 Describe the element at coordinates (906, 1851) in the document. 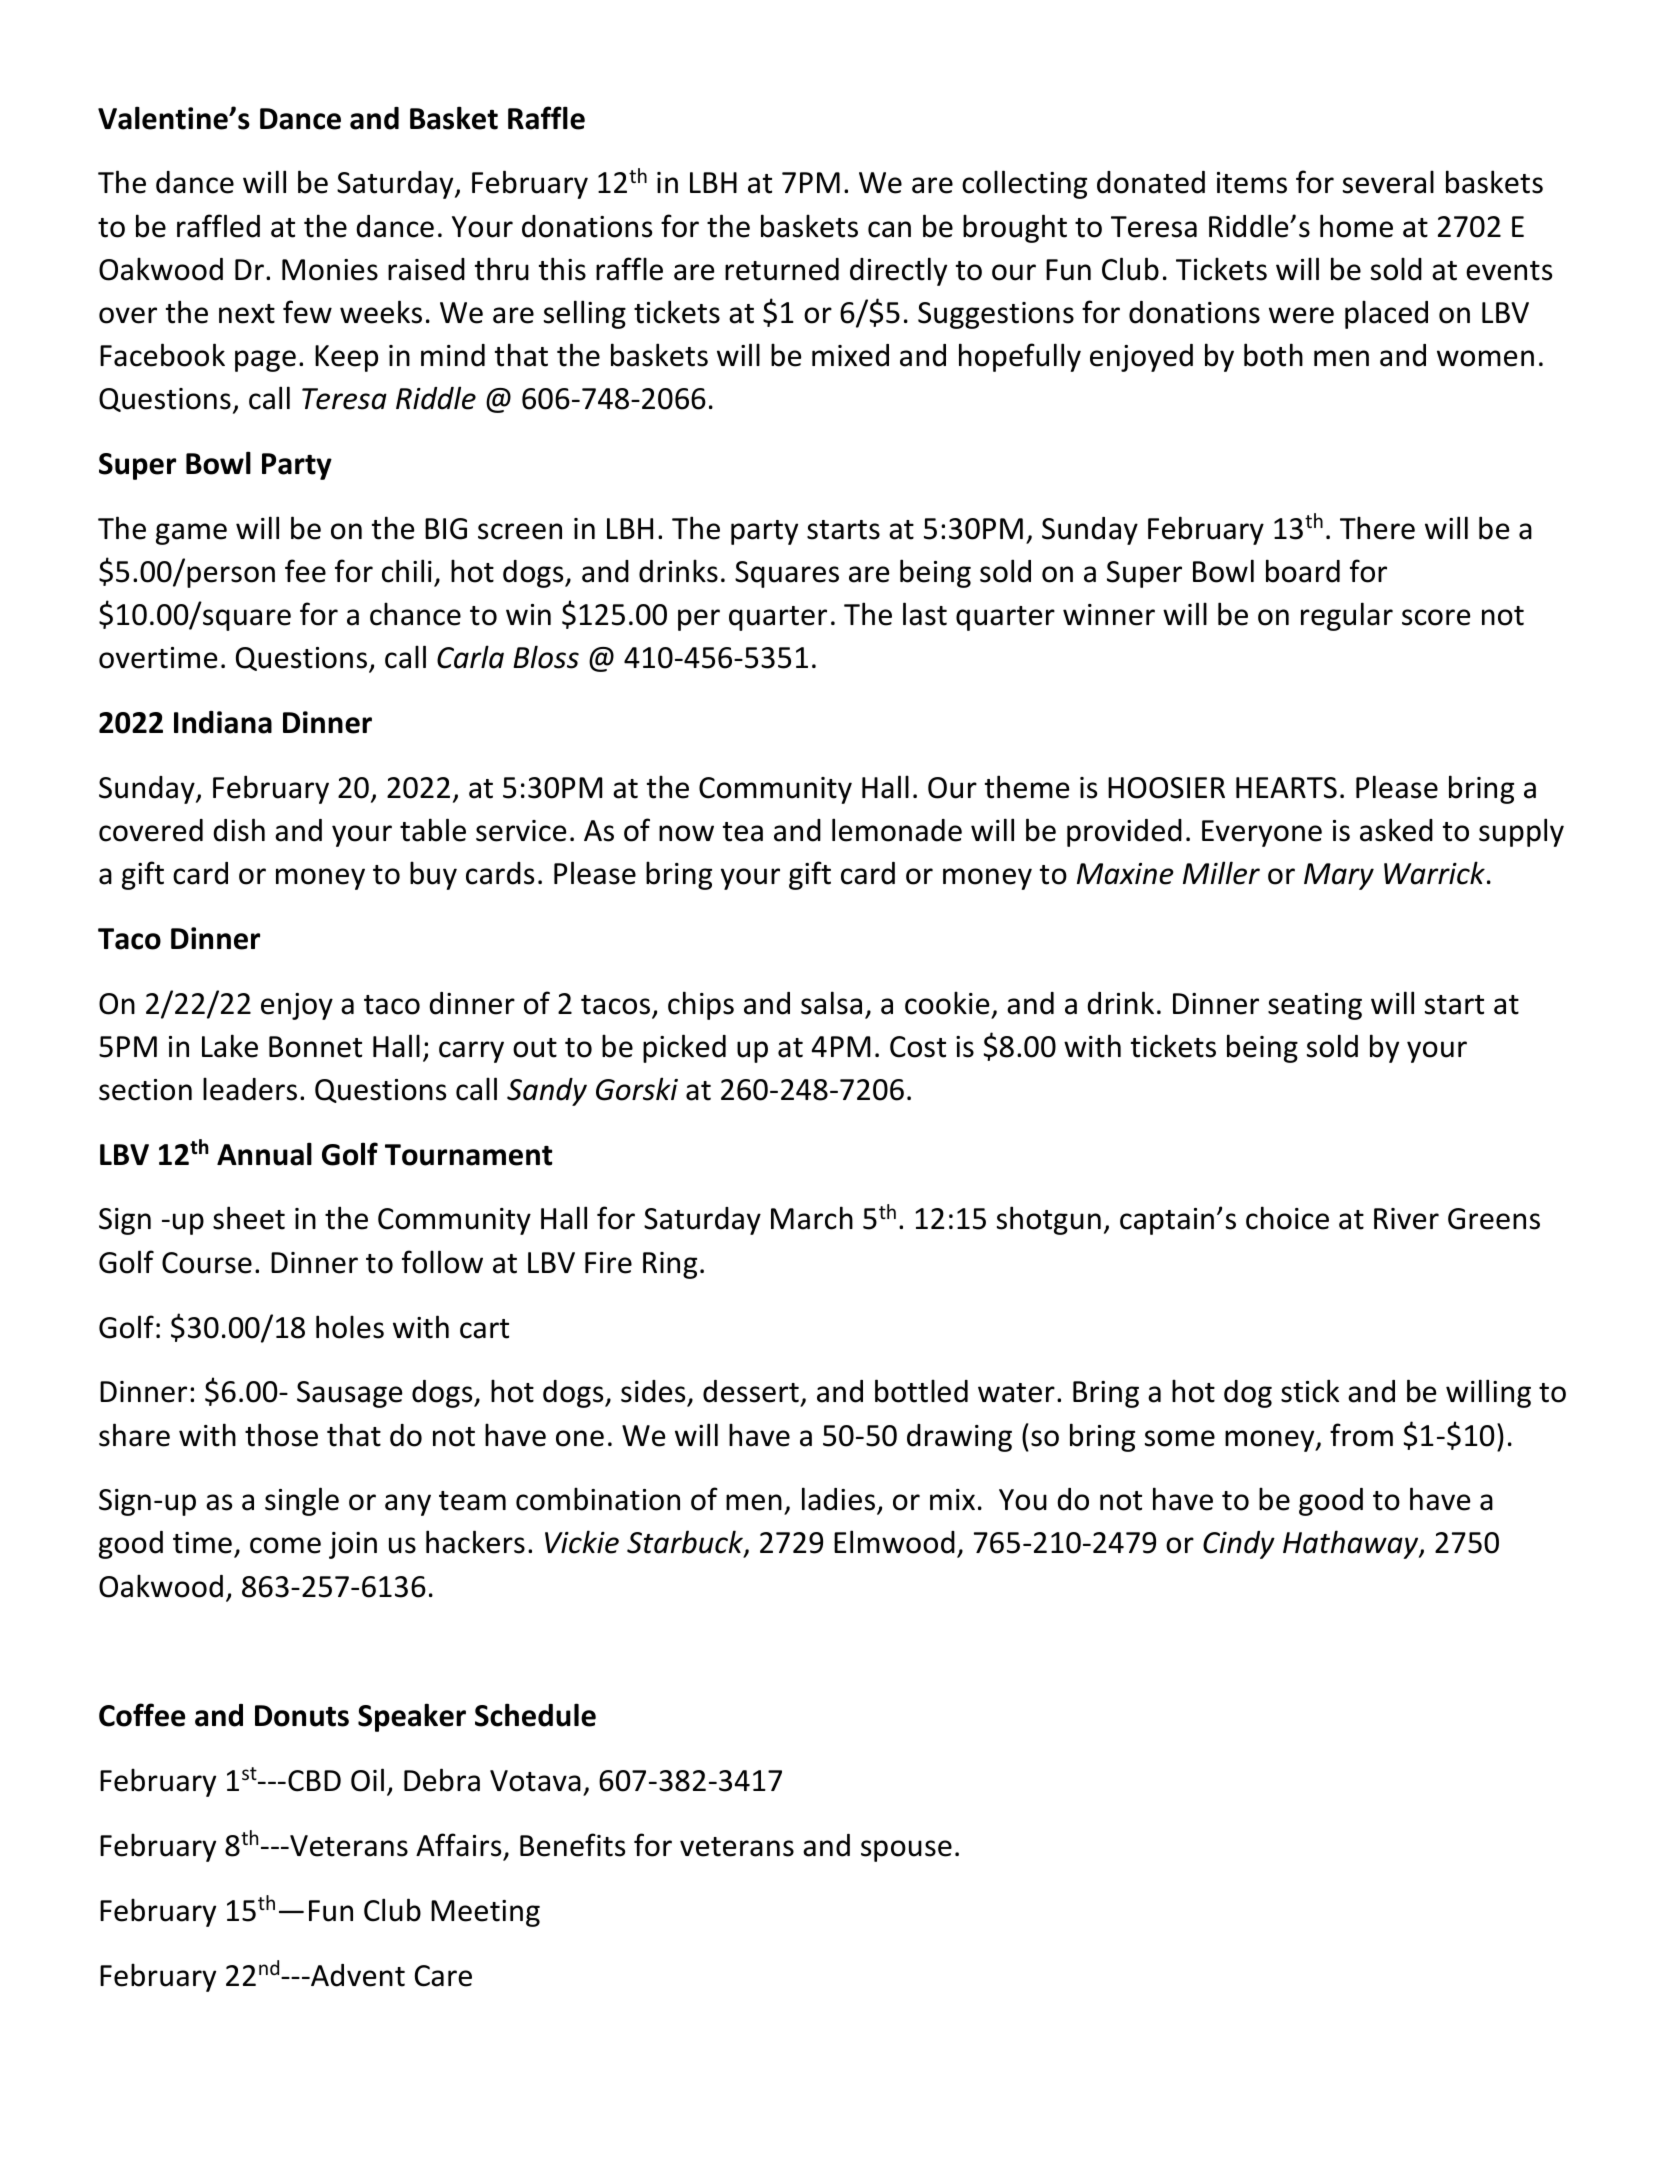

I see `spouse` at that location.
